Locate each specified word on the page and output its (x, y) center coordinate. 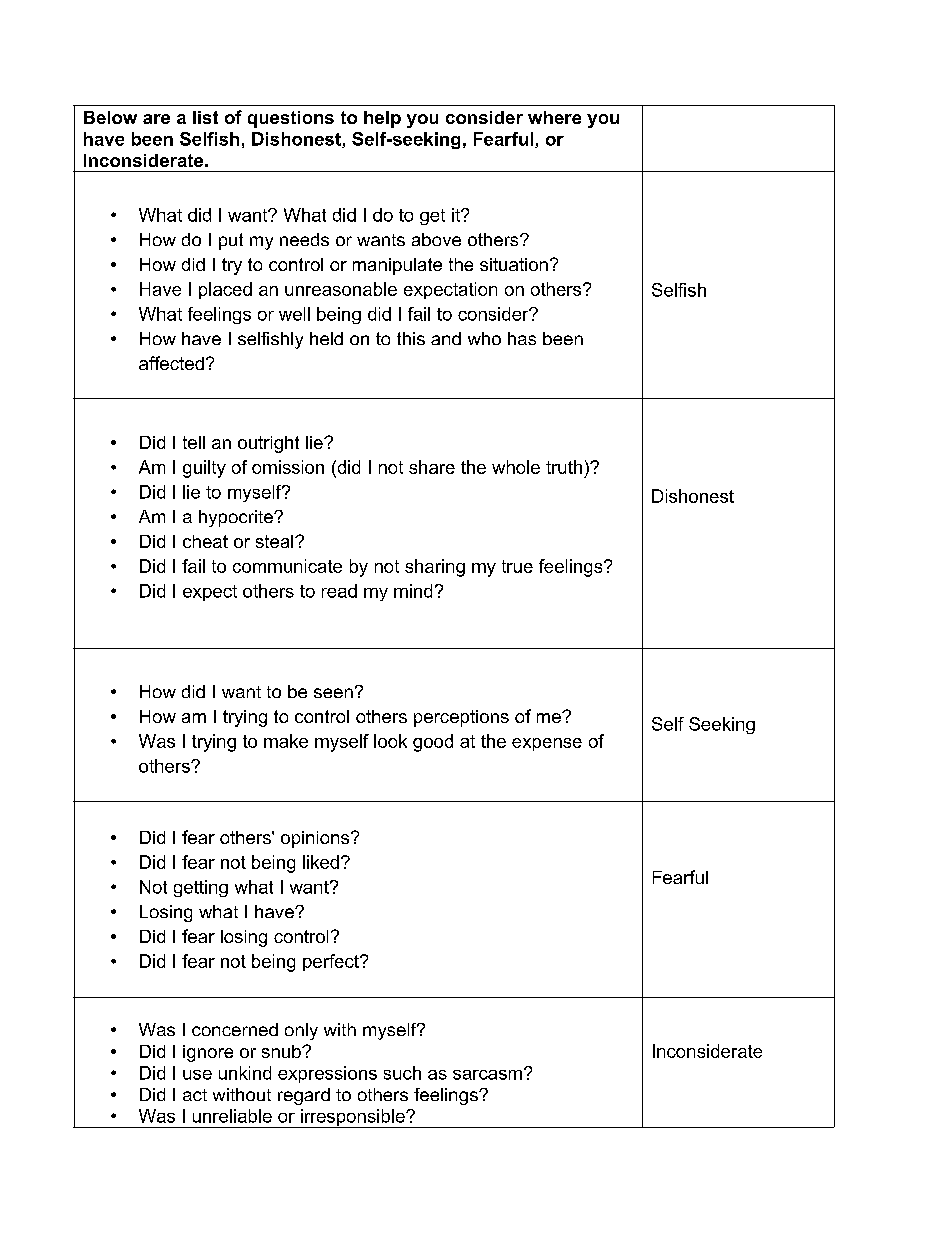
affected (171, 363)
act (195, 1095)
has (522, 338)
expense (547, 744)
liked (321, 862)
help (382, 119)
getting (201, 888)
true (517, 566)
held (326, 338)
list (205, 117)
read (339, 591)
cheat (205, 541)
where (554, 117)
